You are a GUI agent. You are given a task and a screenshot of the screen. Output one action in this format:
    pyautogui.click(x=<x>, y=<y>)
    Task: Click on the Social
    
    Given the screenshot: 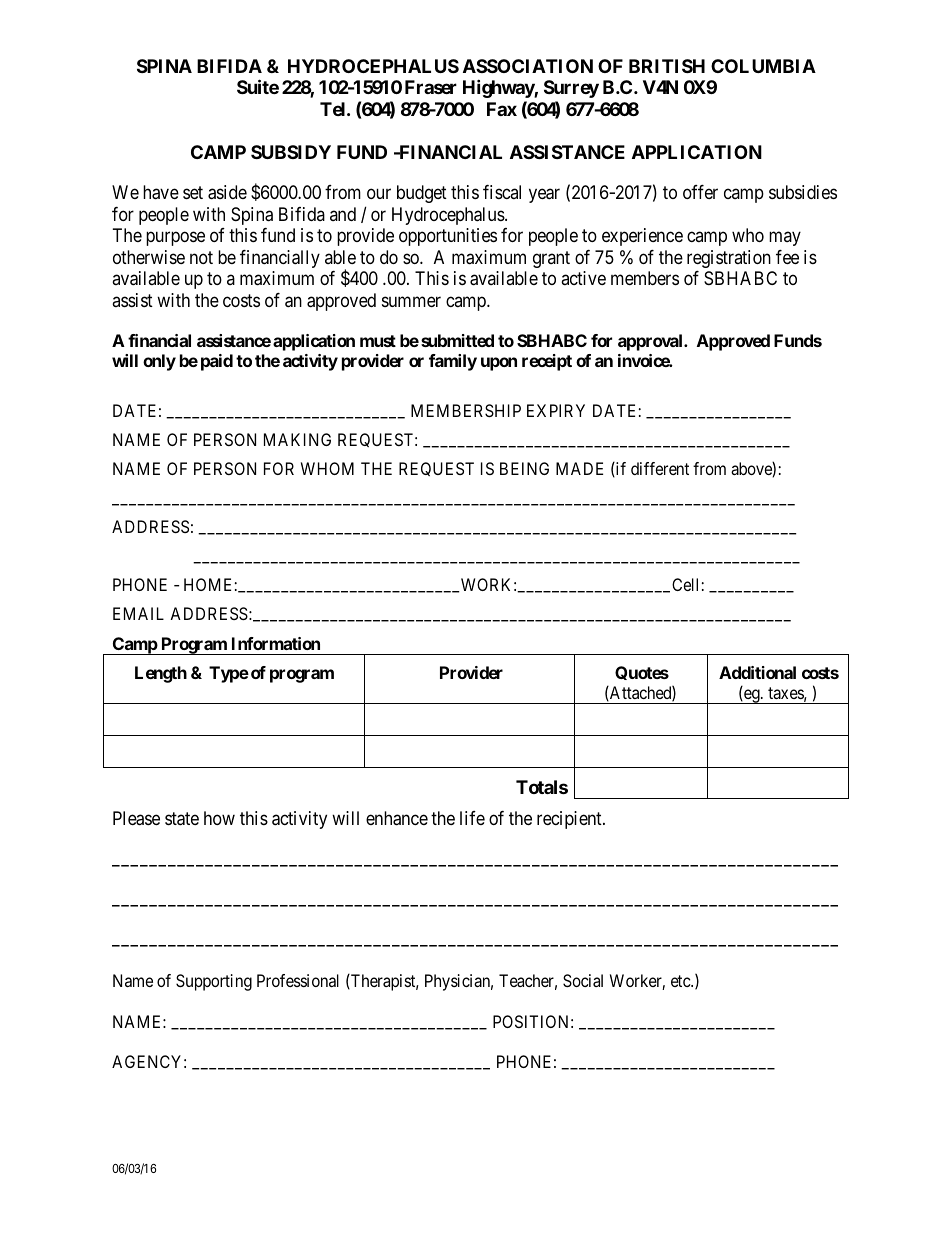 What is the action you would take?
    pyautogui.click(x=583, y=980)
